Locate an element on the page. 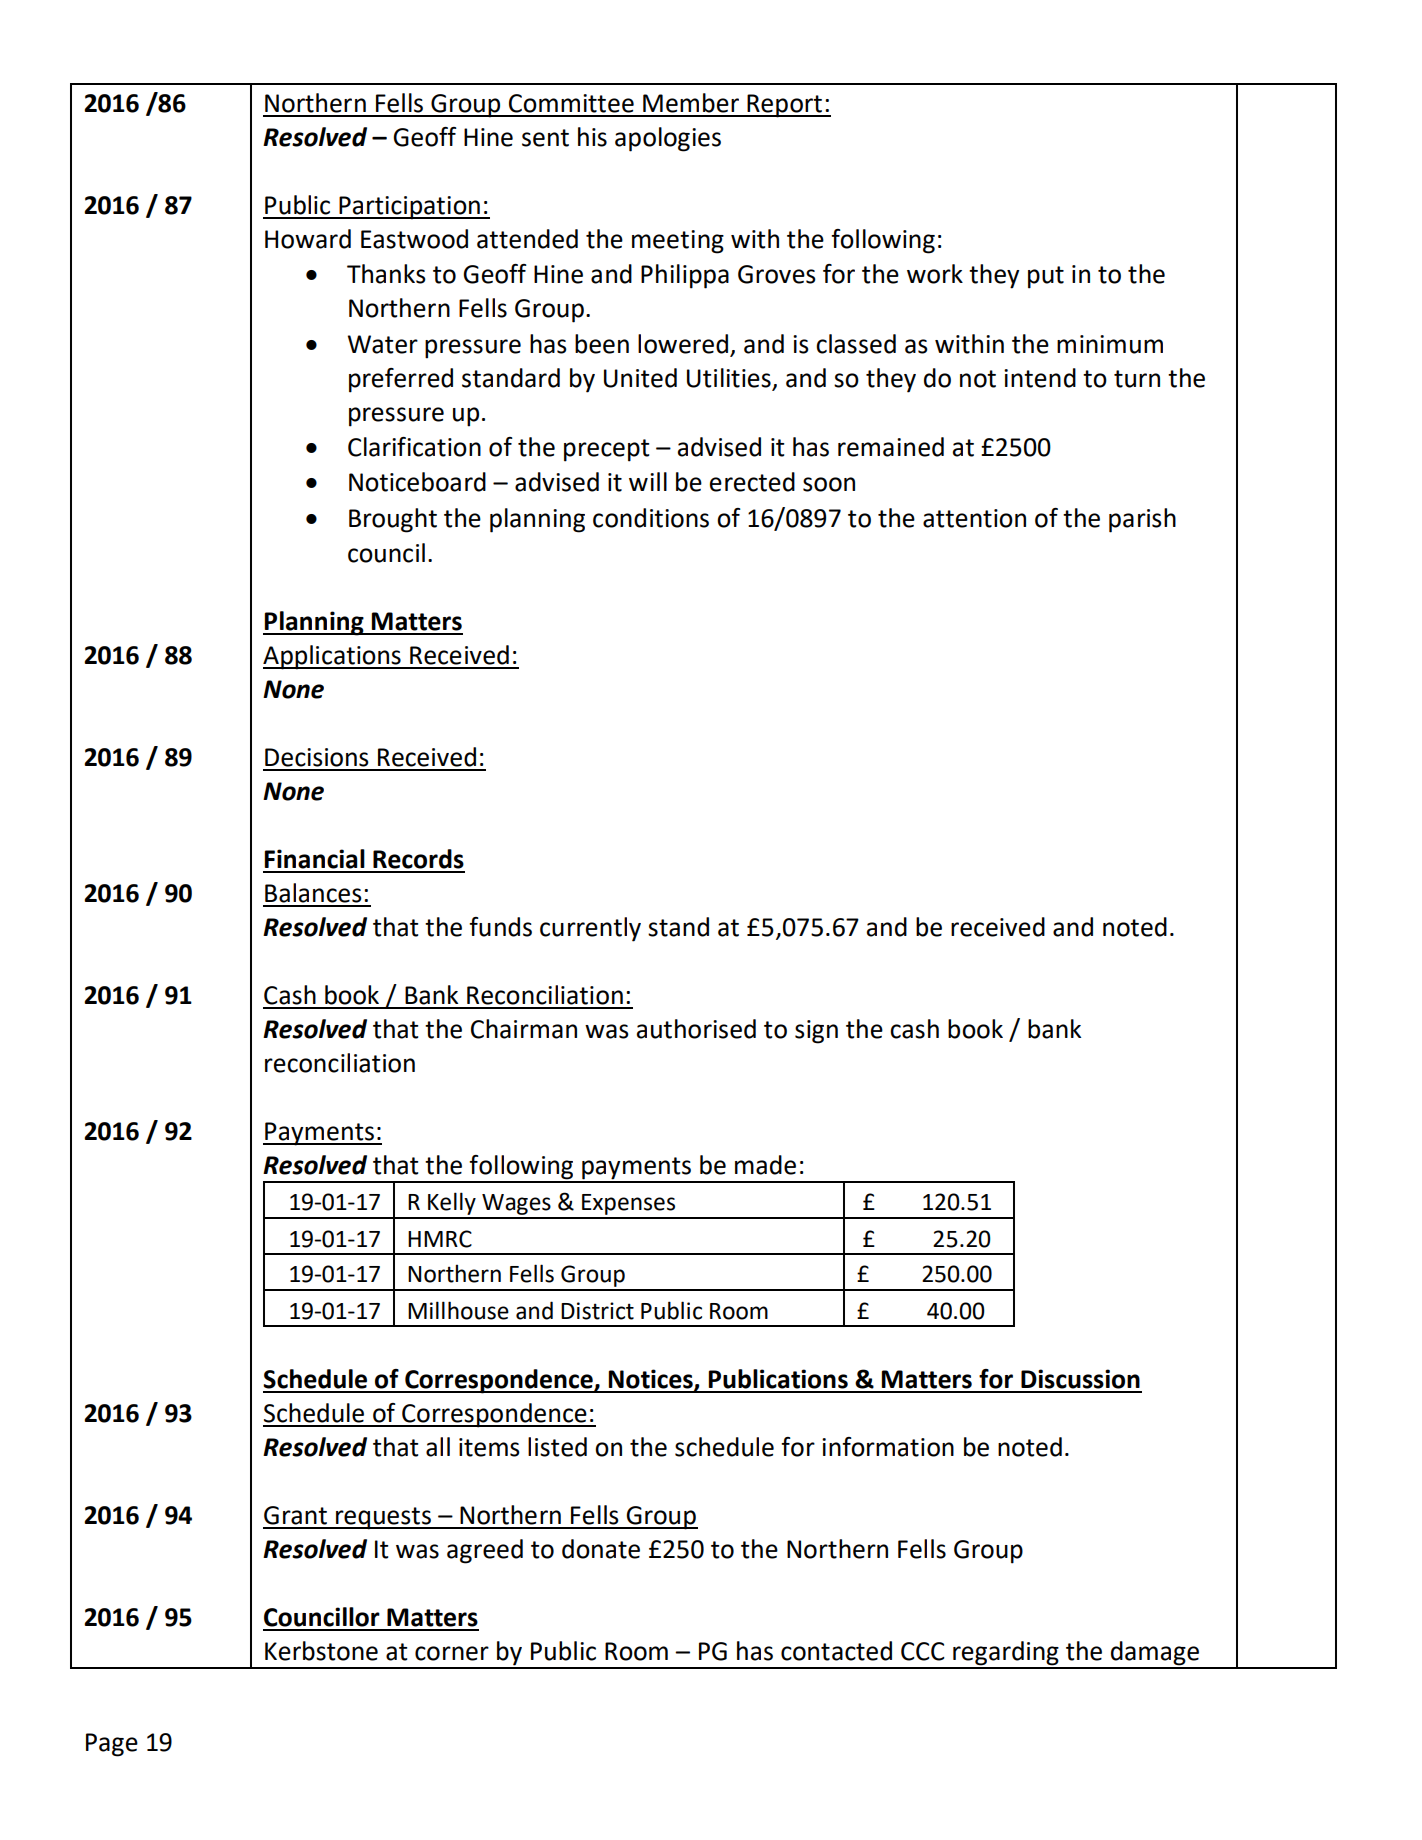 This document has width=1422, height=1840. his is located at coordinates (592, 137).
